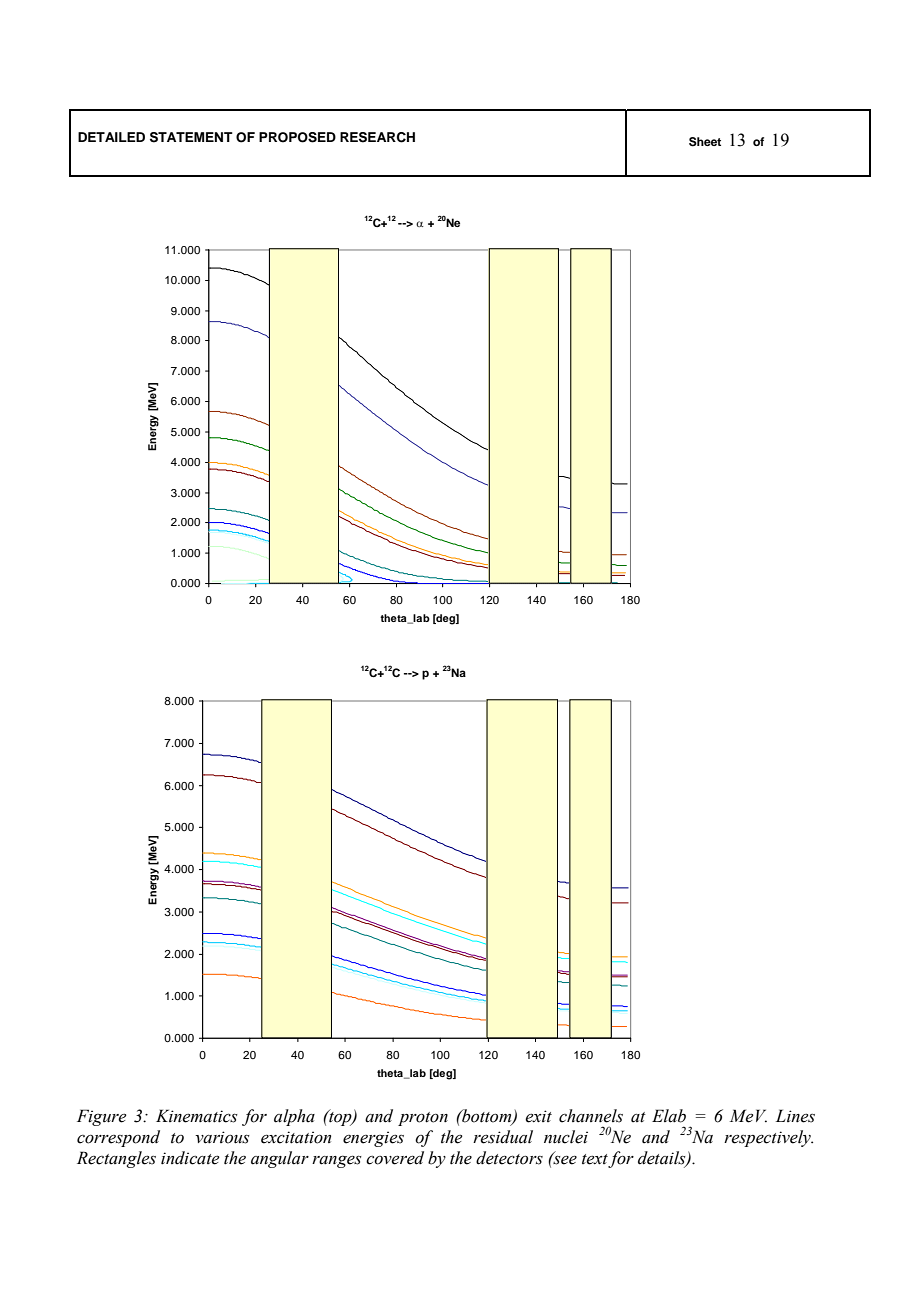  I want to click on residual, so click(503, 1137).
